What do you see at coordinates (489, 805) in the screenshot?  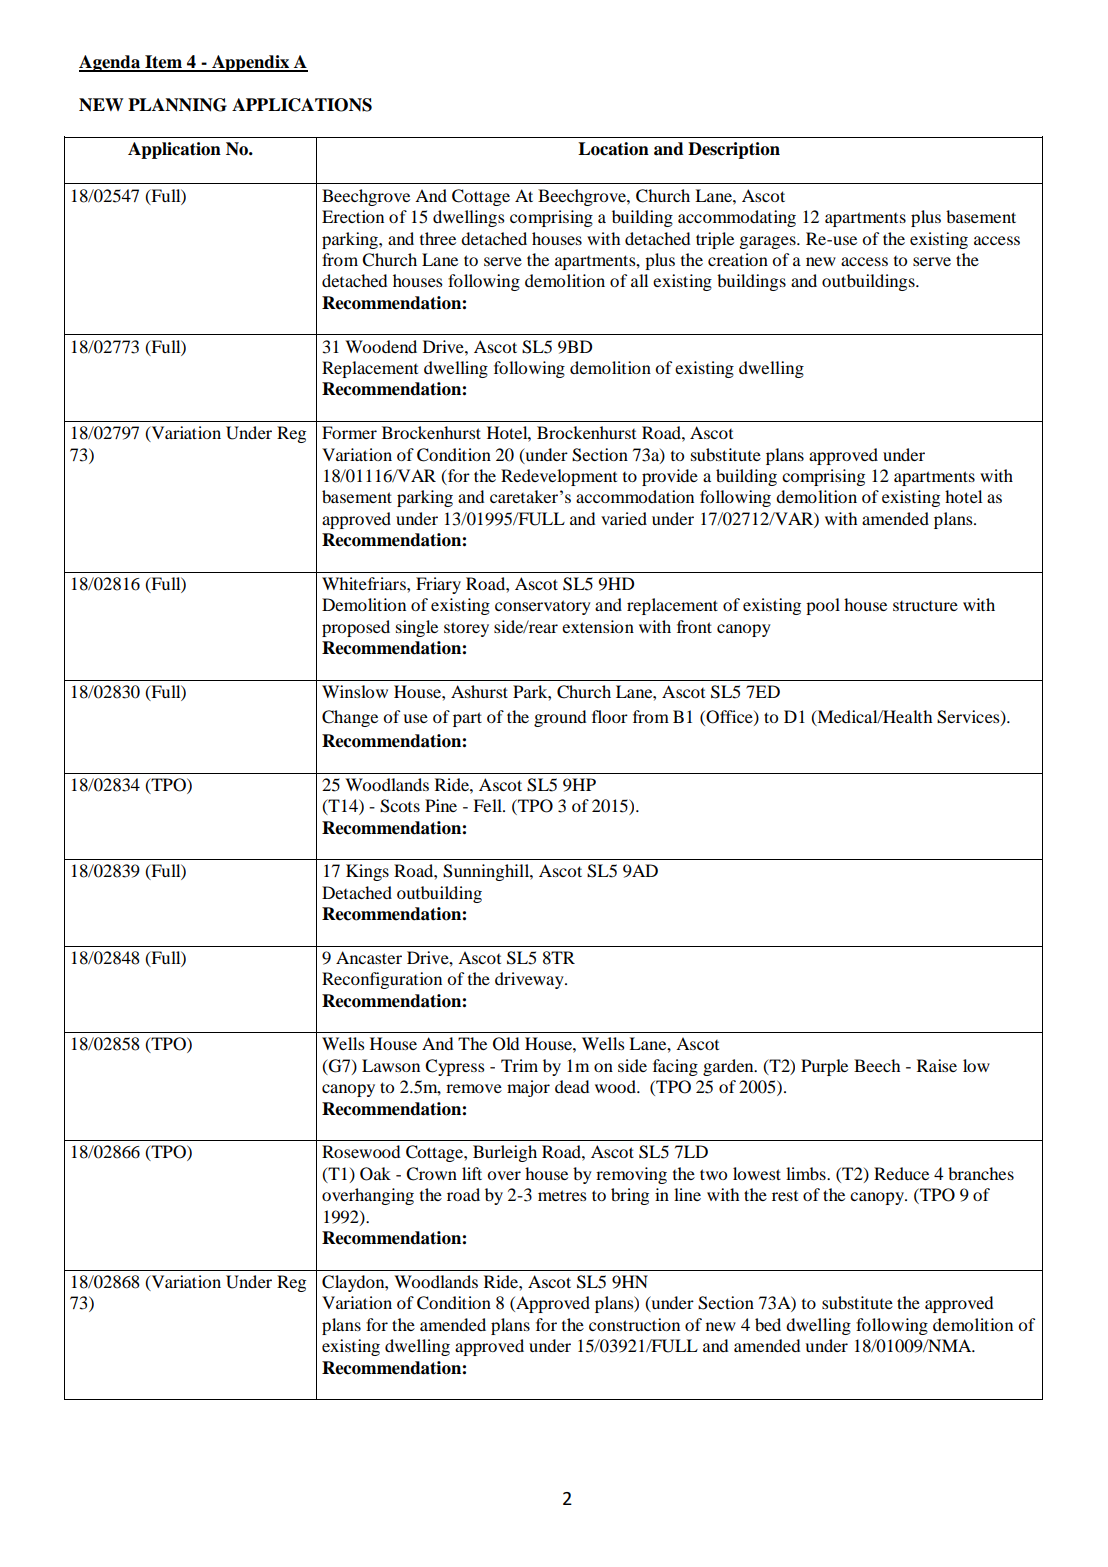 I see `Fell` at bounding box center [489, 805].
